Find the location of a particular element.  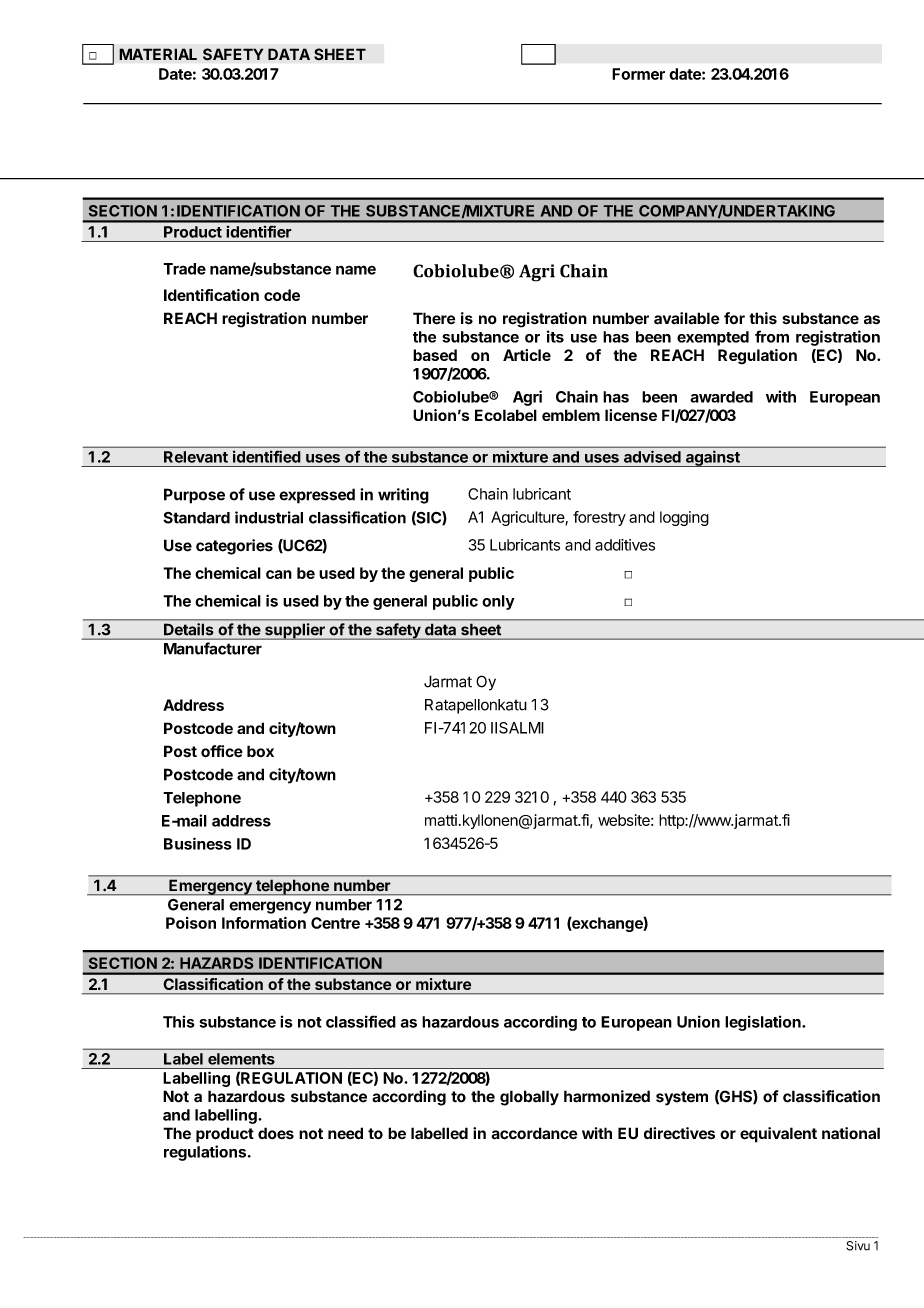

does is located at coordinates (276, 1133).
